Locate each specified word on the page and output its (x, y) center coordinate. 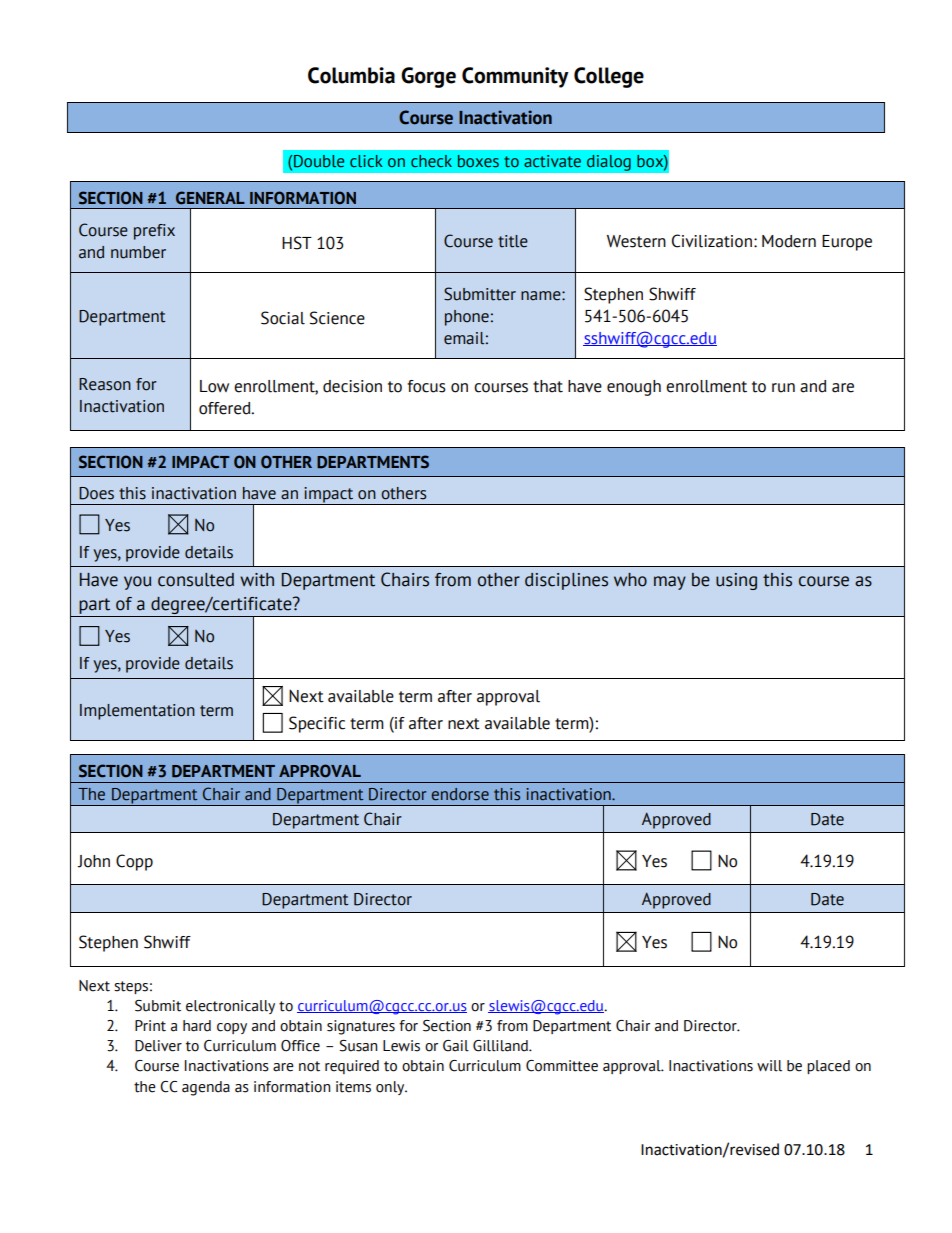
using (736, 581)
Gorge (428, 77)
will (769, 1066)
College (609, 77)
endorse (460, 794)
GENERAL (210, 198)
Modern (789, 241)
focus (426, 386)
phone (467, 318)
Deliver (158, 1046)
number (138, 252)
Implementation (137, 712)
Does (96, 493)
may (670, 583)
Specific (317, 724)
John (93, 861)
